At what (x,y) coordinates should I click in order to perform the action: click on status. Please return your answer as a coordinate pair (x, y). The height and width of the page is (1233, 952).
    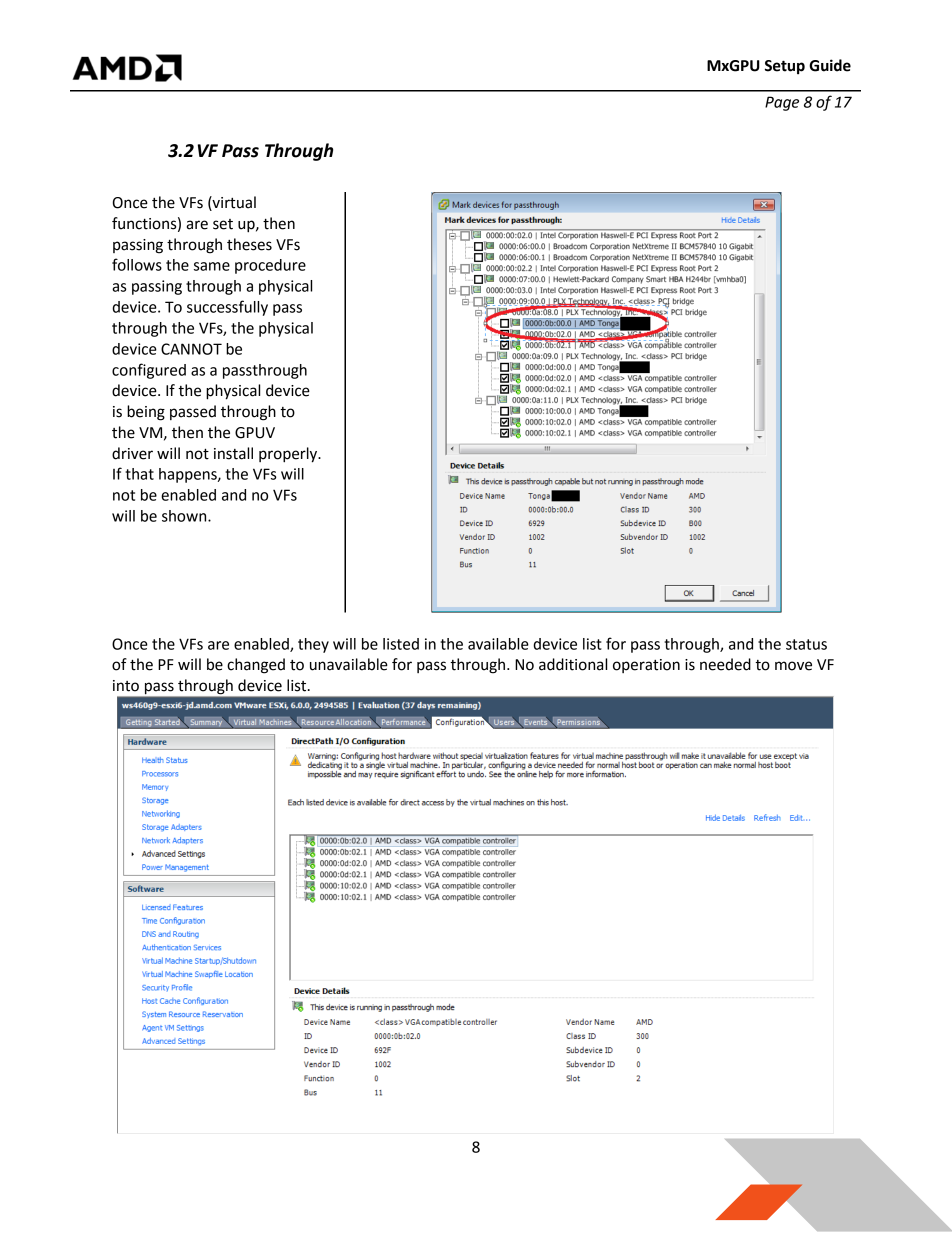
    Looking at the image, I should click on (806, 644).
